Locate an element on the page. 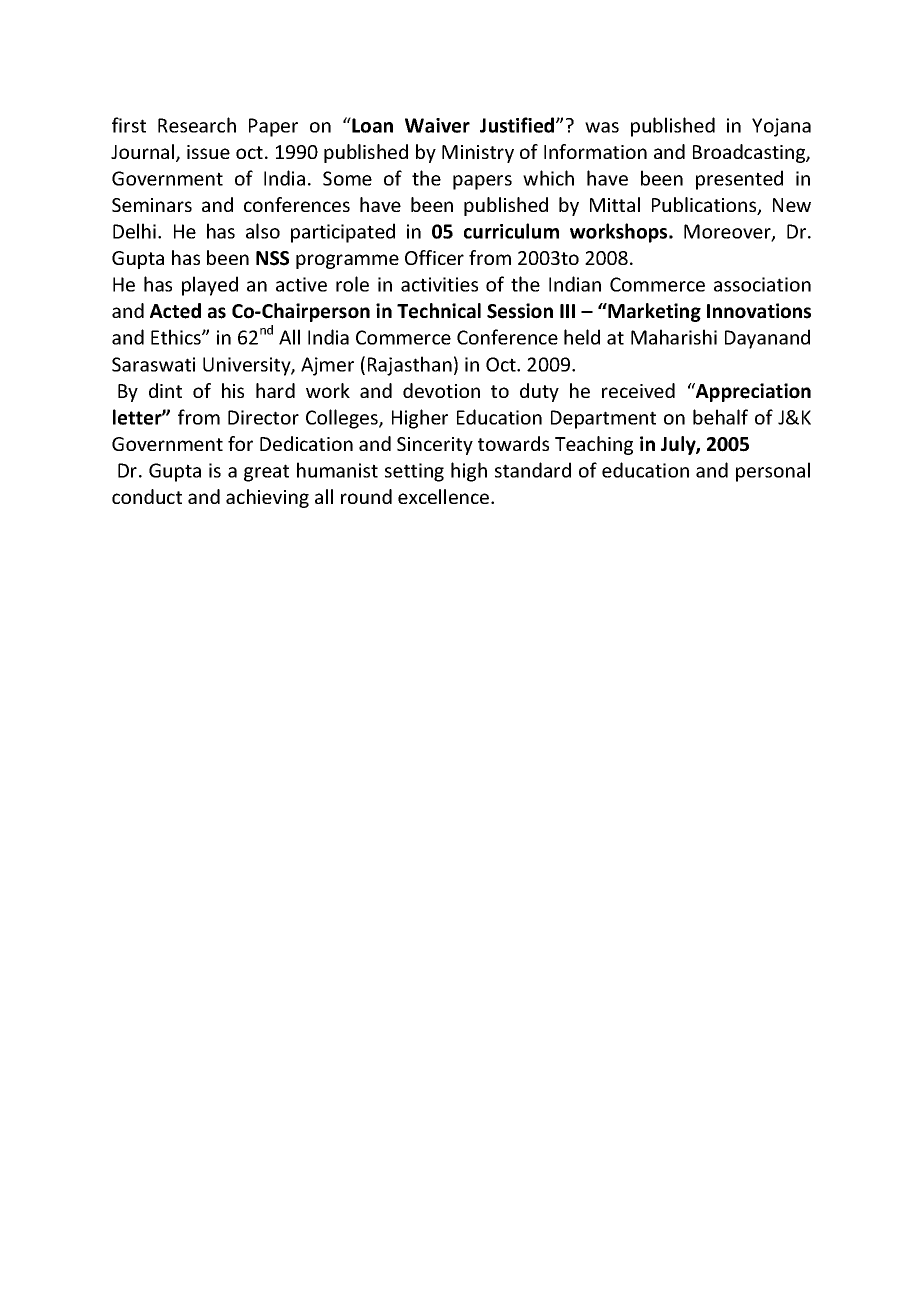 The width and height of the document is (924, 1308). was is located at coordinates (602, 127).
